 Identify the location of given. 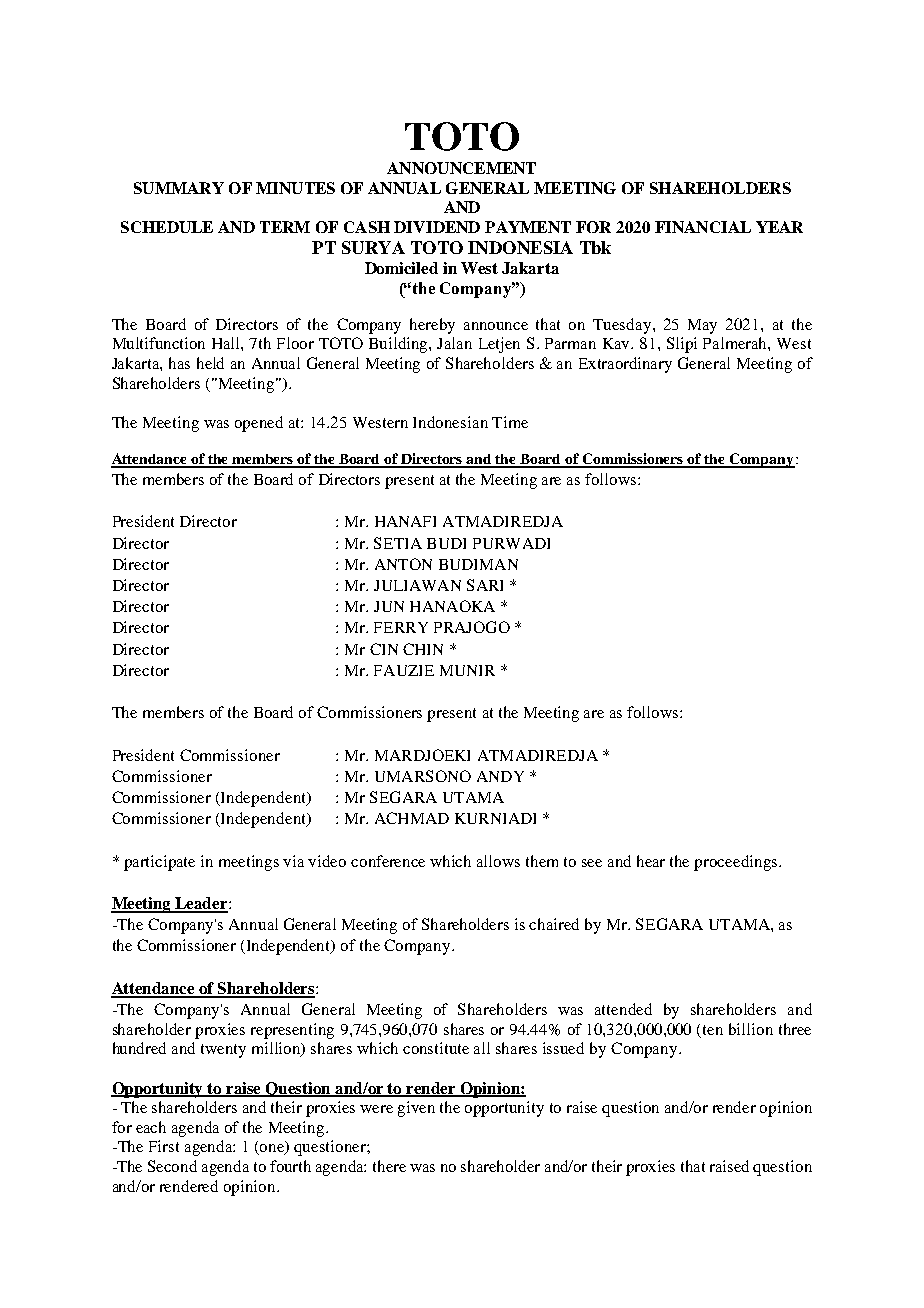
(416, 1109).
